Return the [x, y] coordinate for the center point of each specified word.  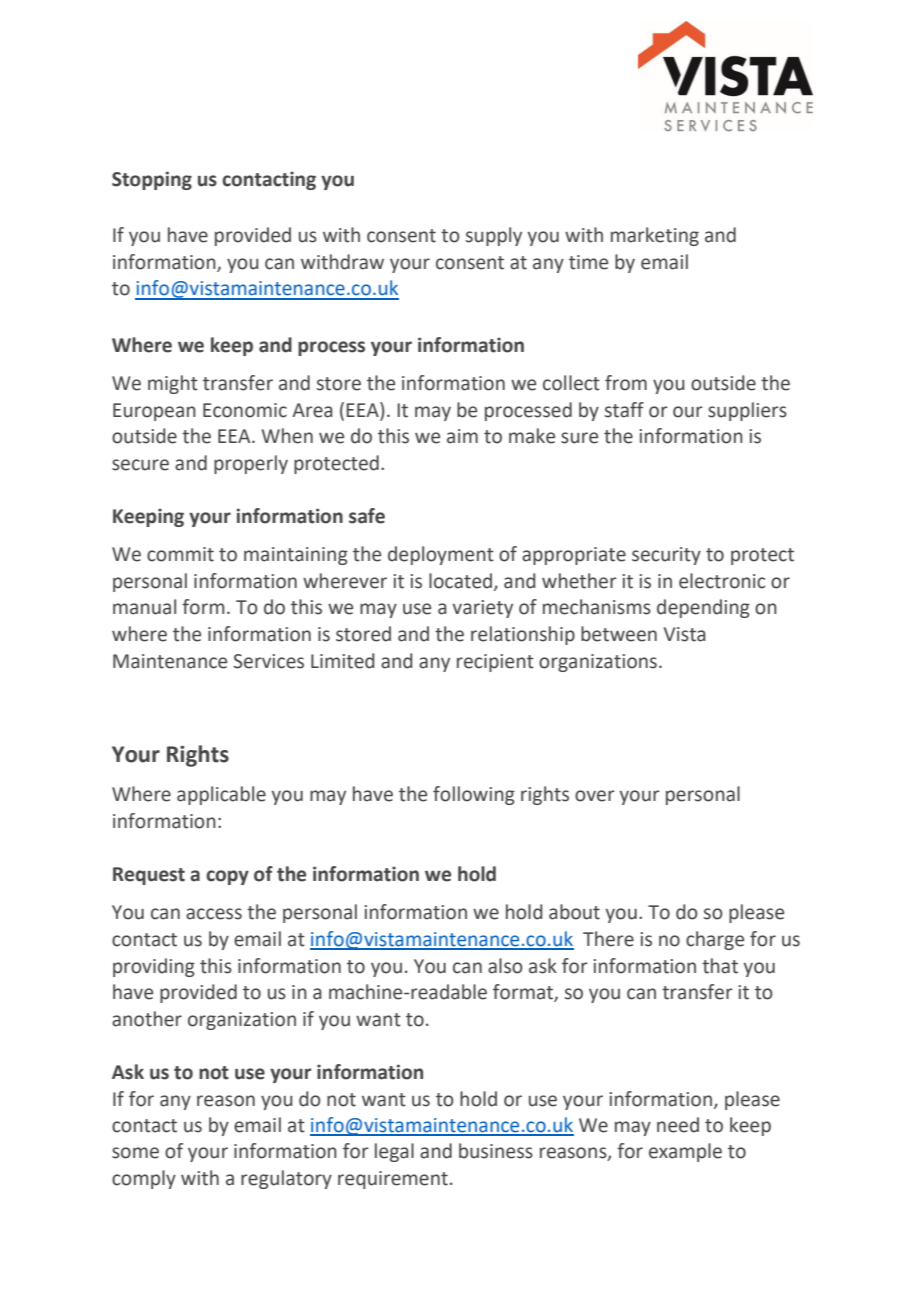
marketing [655, 236]
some [135, 1153]
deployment [441, 555]
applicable [221, 795]
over [595, 796]
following [474, 795]
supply [494, 236]
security [666, 556]
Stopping [152, 180]
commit [180, 554]
